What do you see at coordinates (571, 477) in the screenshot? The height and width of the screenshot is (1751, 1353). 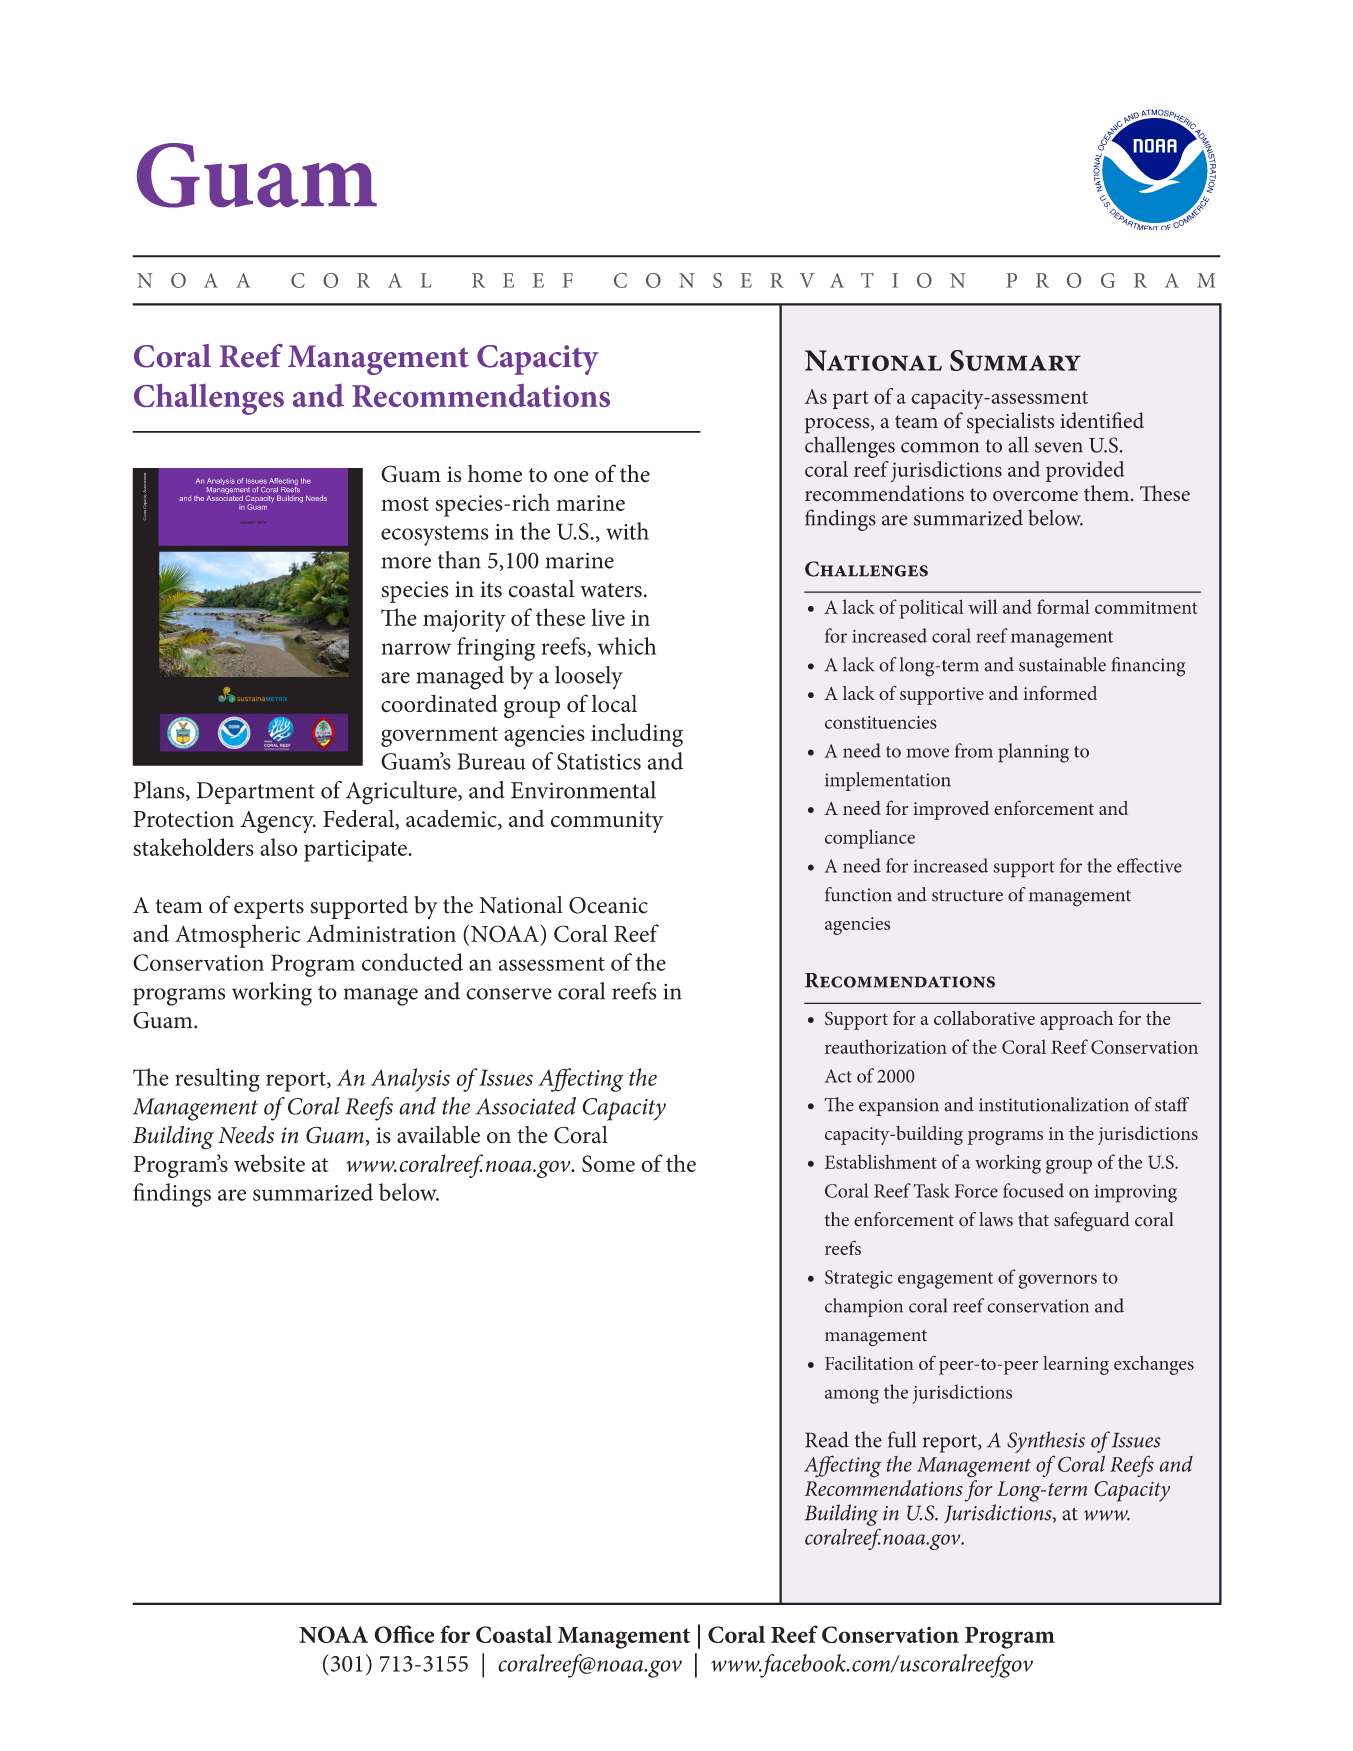 I see `one` at bounding box center [571, 477].
